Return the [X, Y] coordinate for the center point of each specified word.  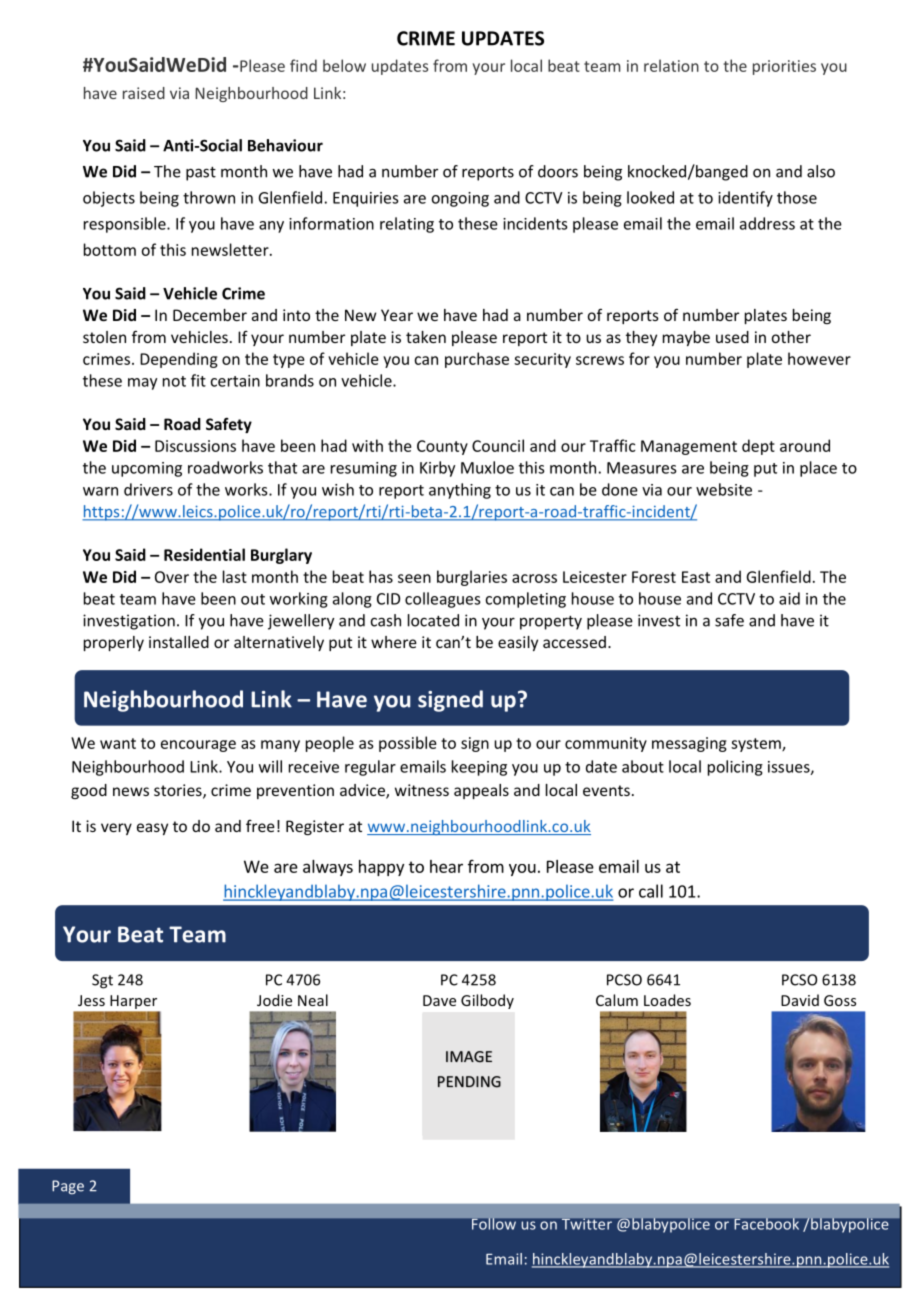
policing [735, 768]
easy [152, 829]
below [344, 65]
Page [68, 1187]
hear [446, 866]
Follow [494, 1224]
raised [144, 93]
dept [758, 447]
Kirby [437, 469]
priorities [784, 67]
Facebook [767, 1224]
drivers [148, 489]
